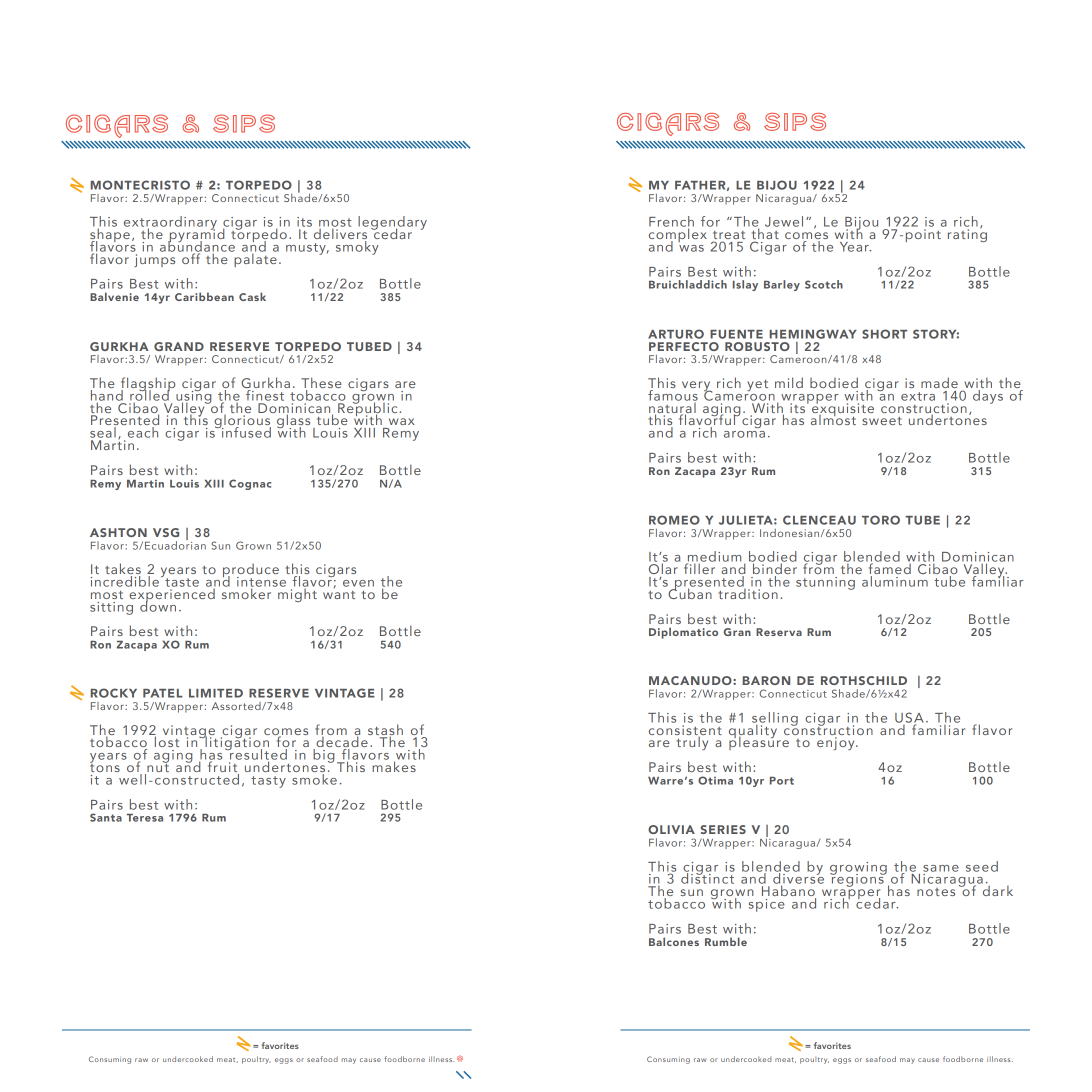 This screenshot has height=1092, width=1092. I want to click on infused, so click(245, 431).
